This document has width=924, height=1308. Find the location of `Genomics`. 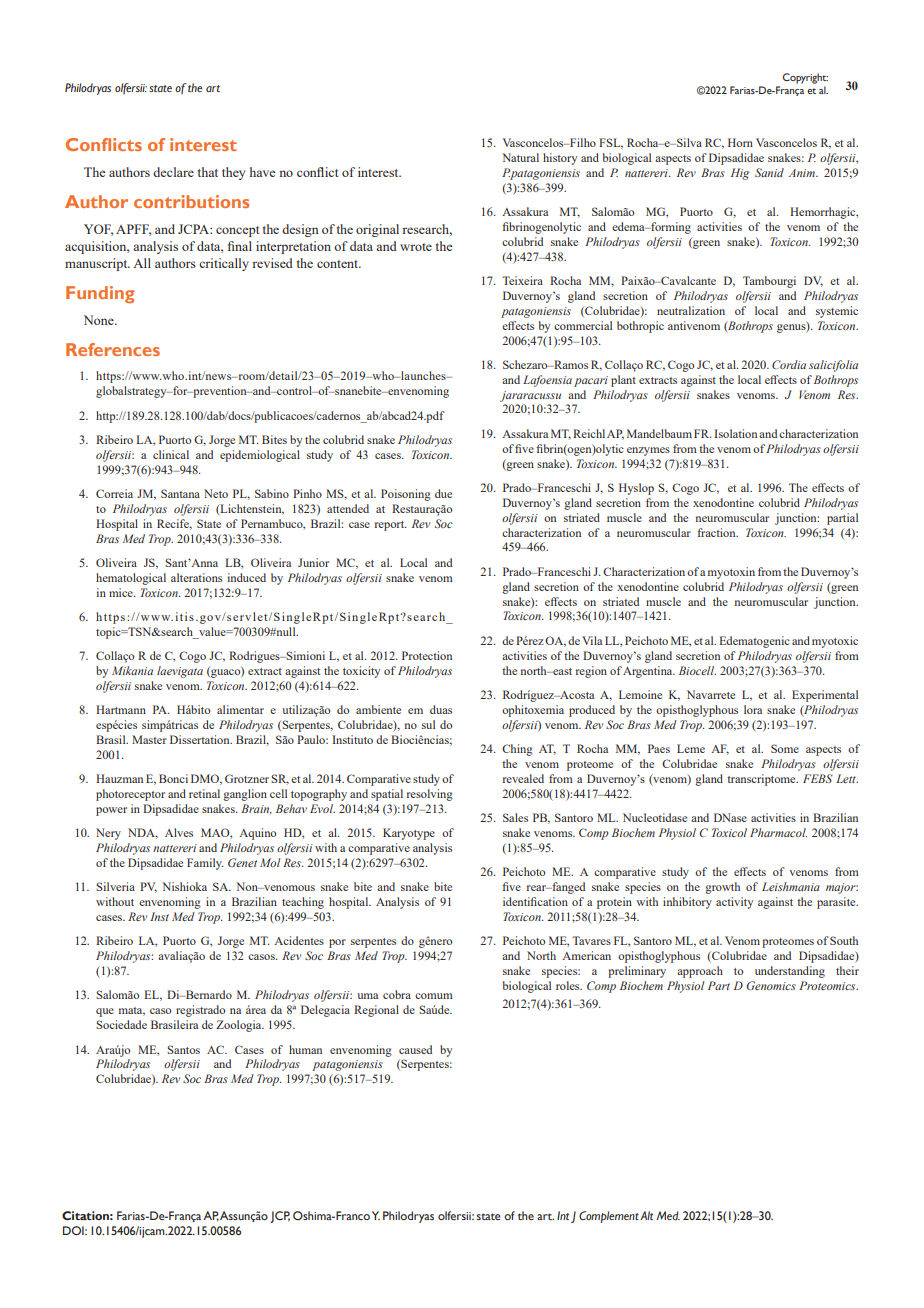

Genomics is located at coordinates (771, 985).
